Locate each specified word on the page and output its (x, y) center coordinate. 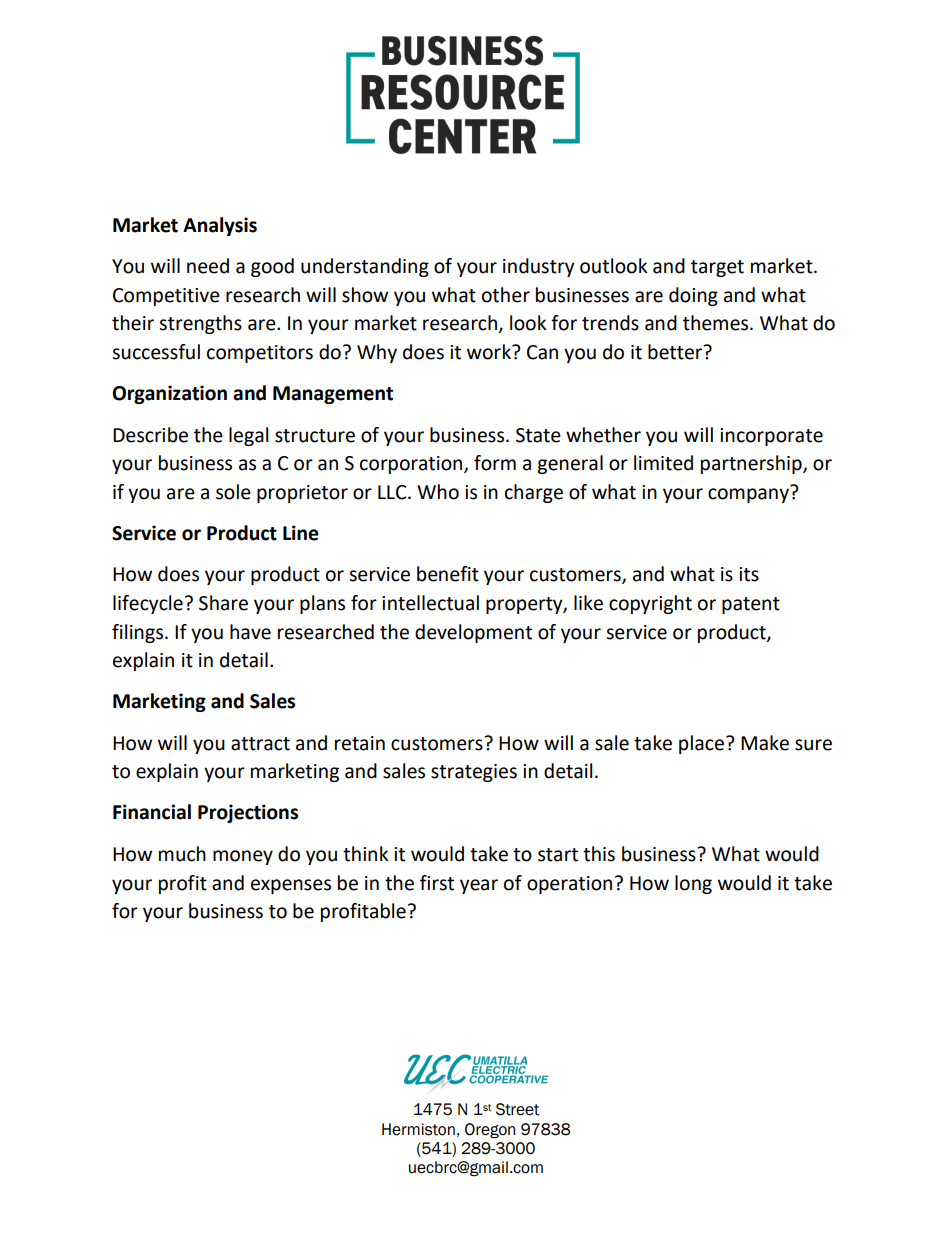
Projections (248, 813)
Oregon (490, 1131)
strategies (474, 773)
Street (518, 1109)
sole (233, 492)
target (717, 268)
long (693, 884)
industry (539, 267)
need (208, 266)
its (749, 574)
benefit (448, 574)
